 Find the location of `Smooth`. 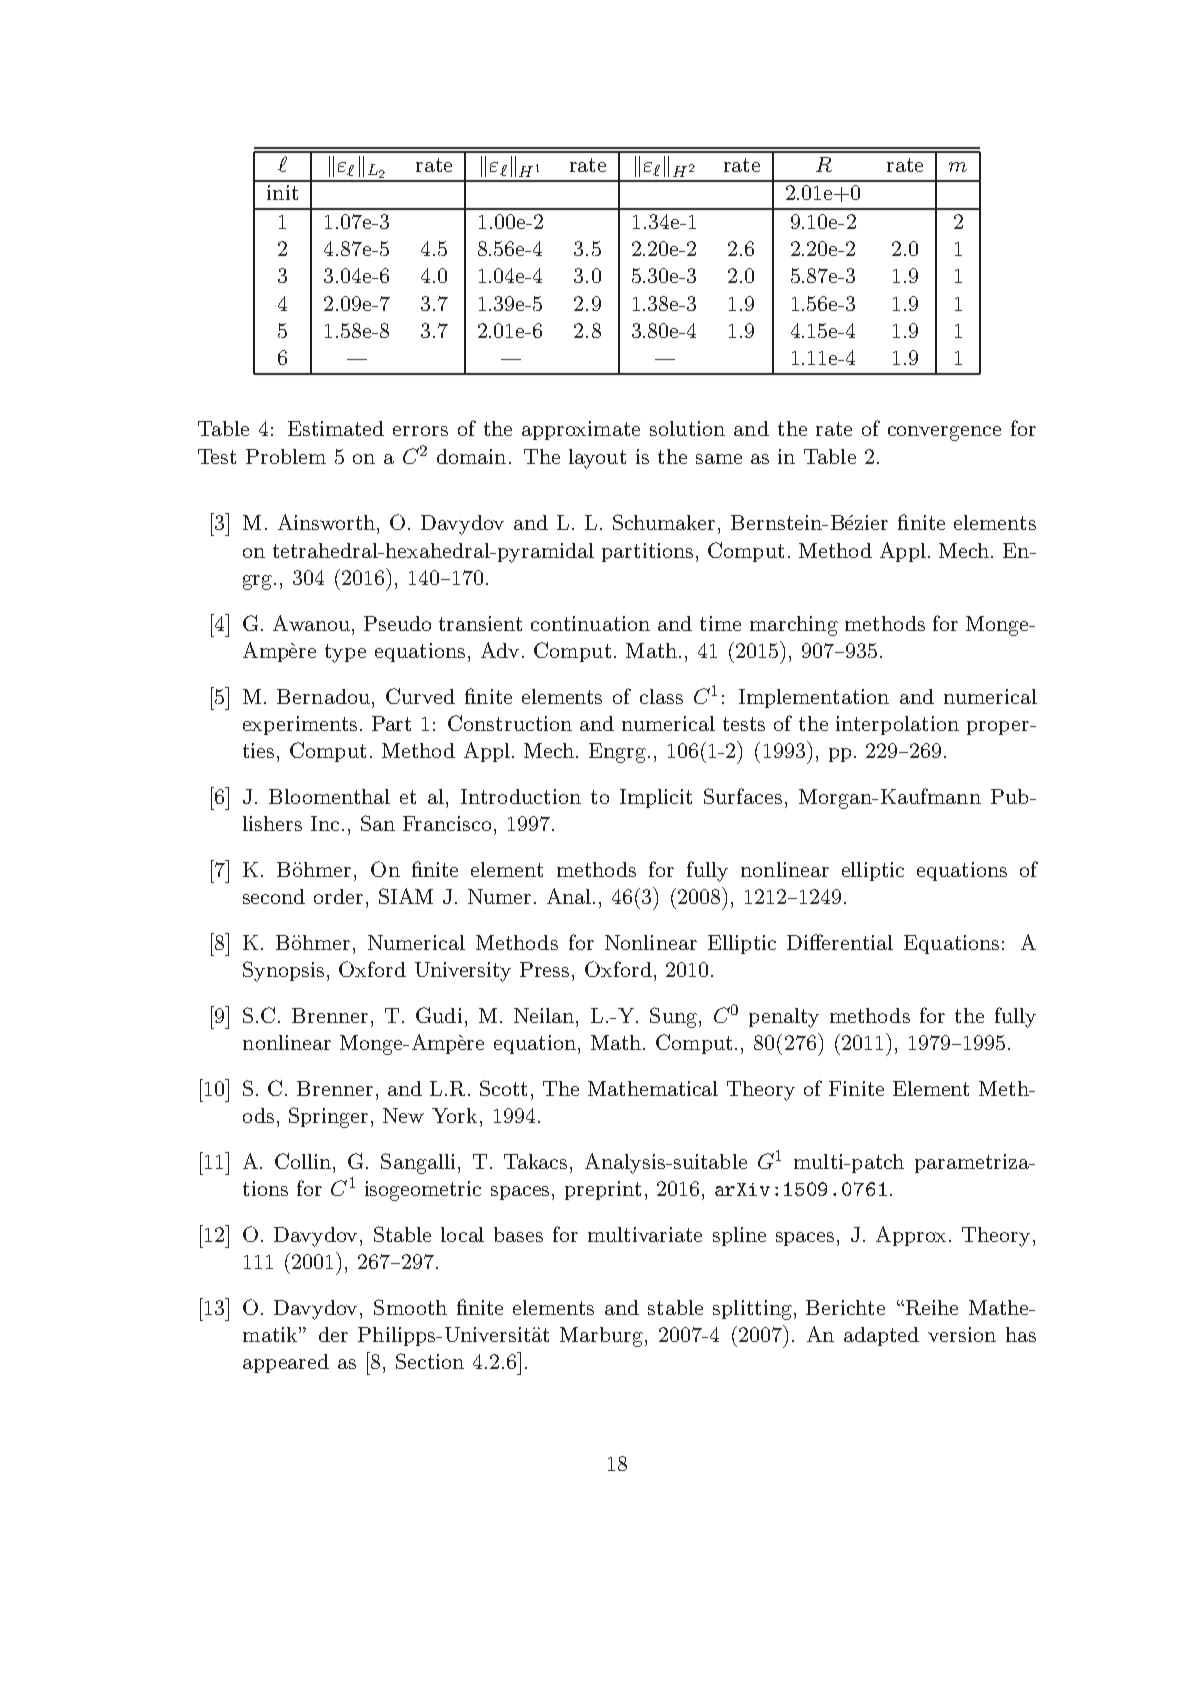

Smooth is located at coordinates (410, 1307).
